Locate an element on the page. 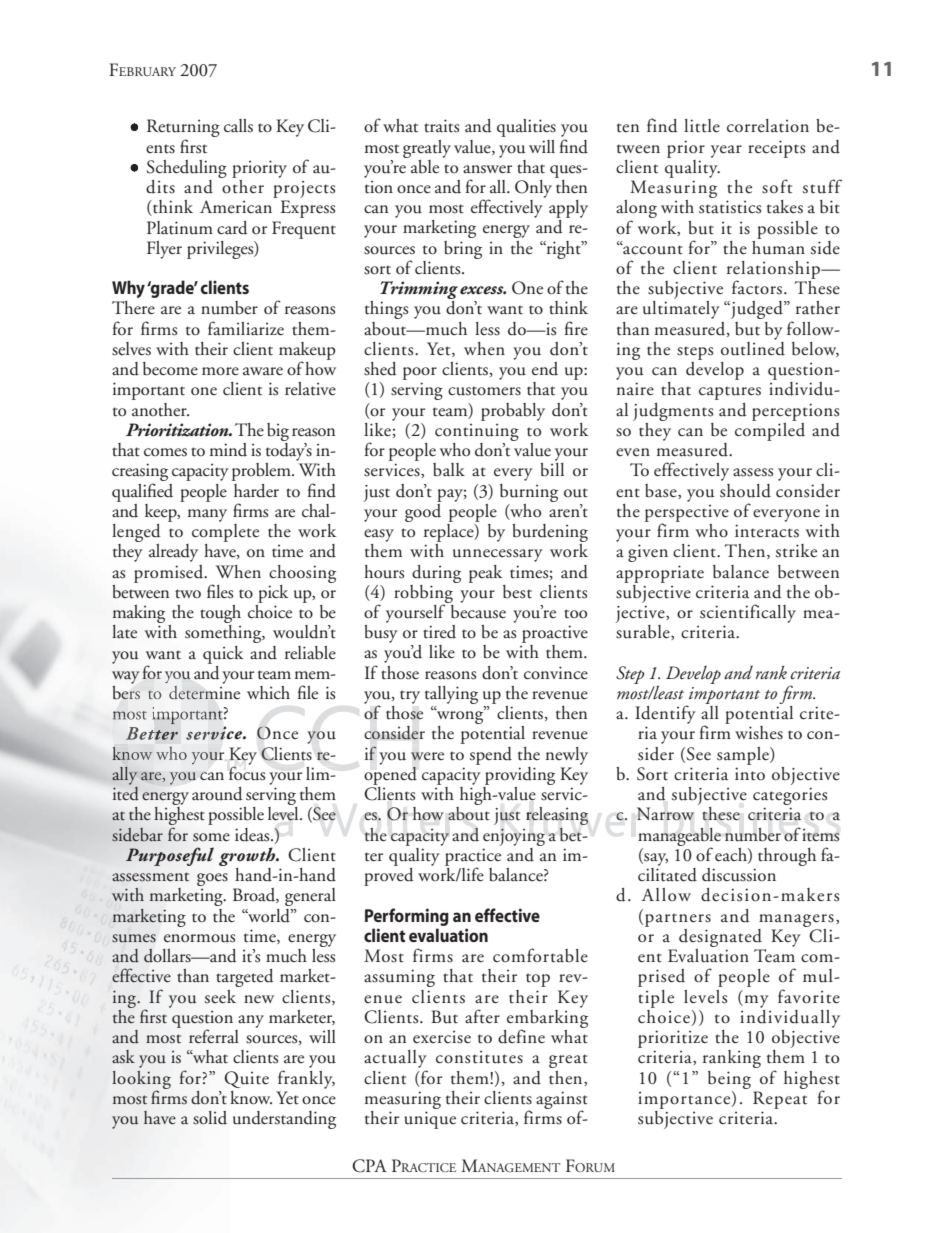 The height and width of the document is (1233, 952). providing is located at coordinates (520, 776).
